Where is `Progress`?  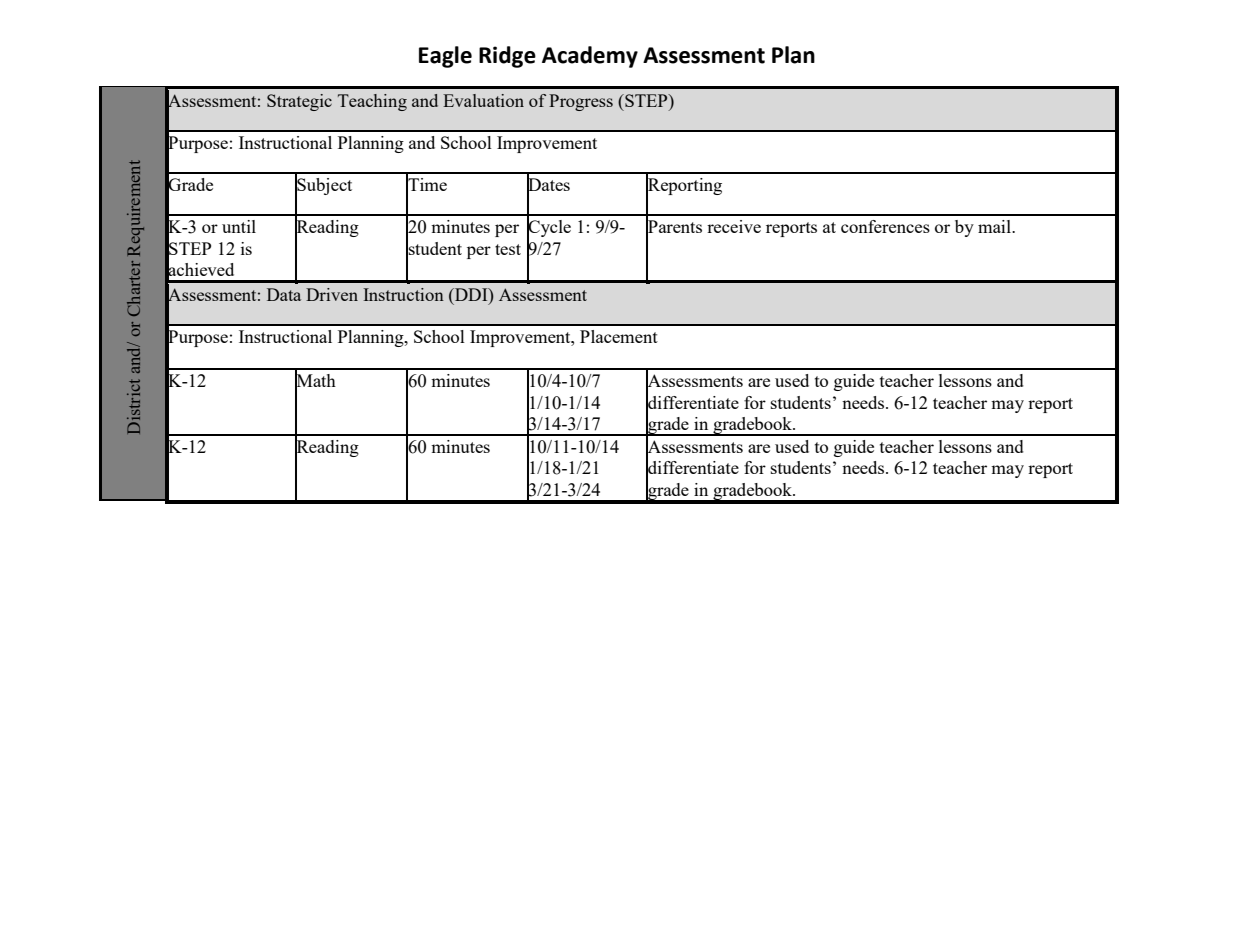 Progress is located at coordinates (581, 102).
